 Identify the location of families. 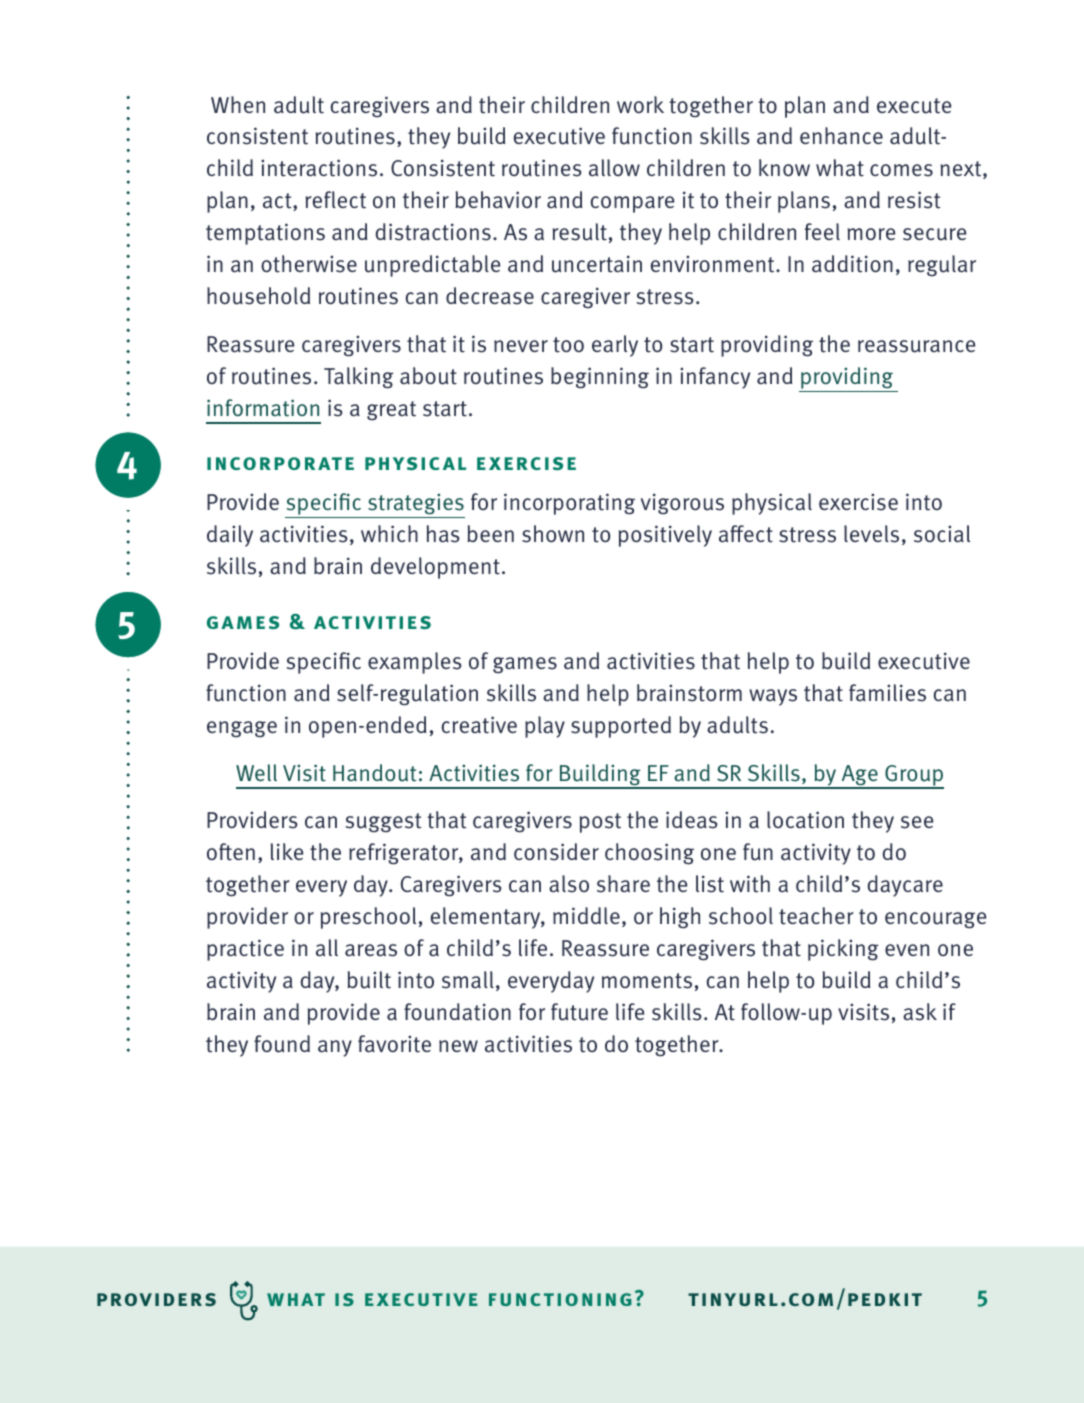
(887, 693).
